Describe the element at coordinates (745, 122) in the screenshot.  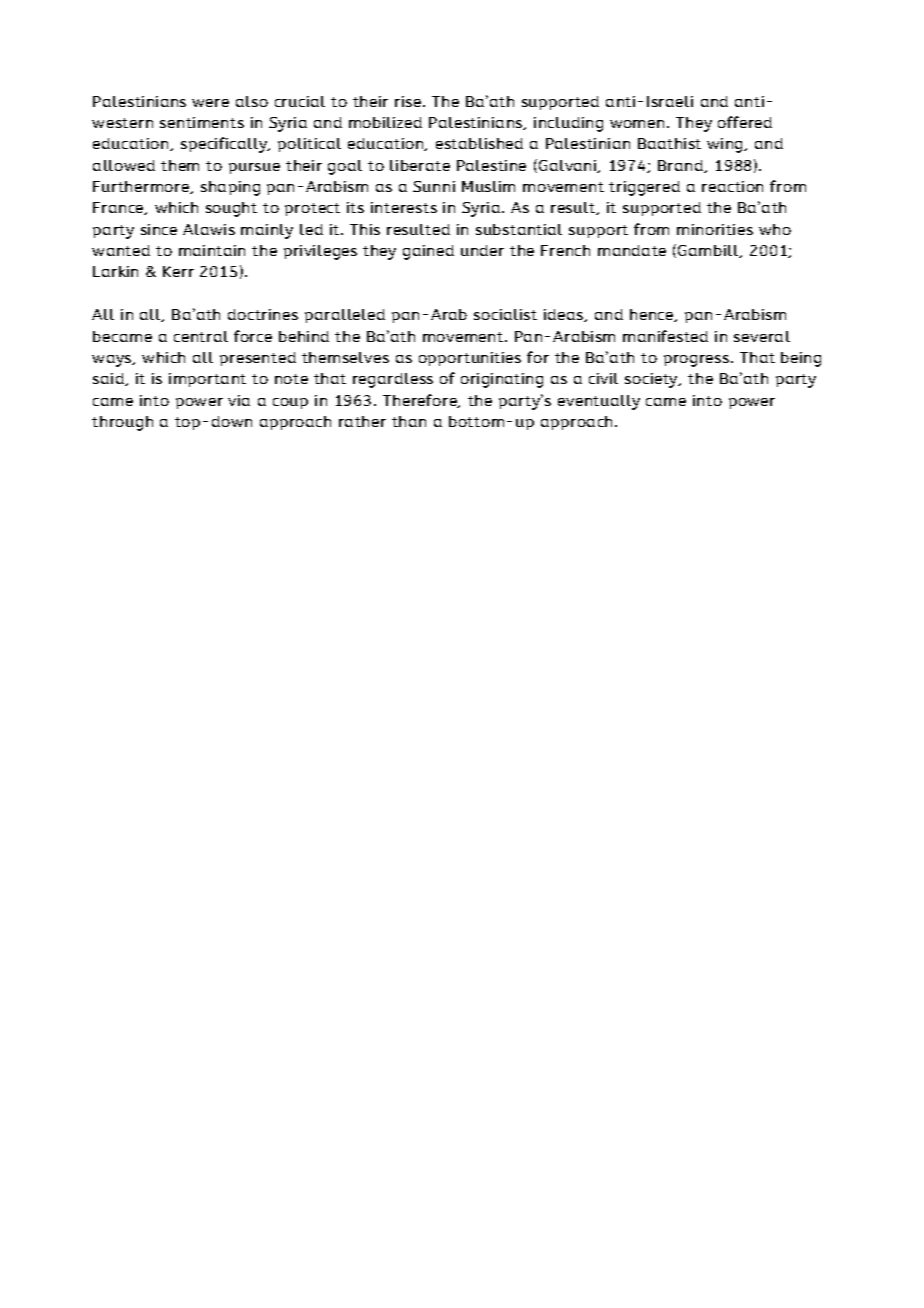
I see `offered` at that location.
